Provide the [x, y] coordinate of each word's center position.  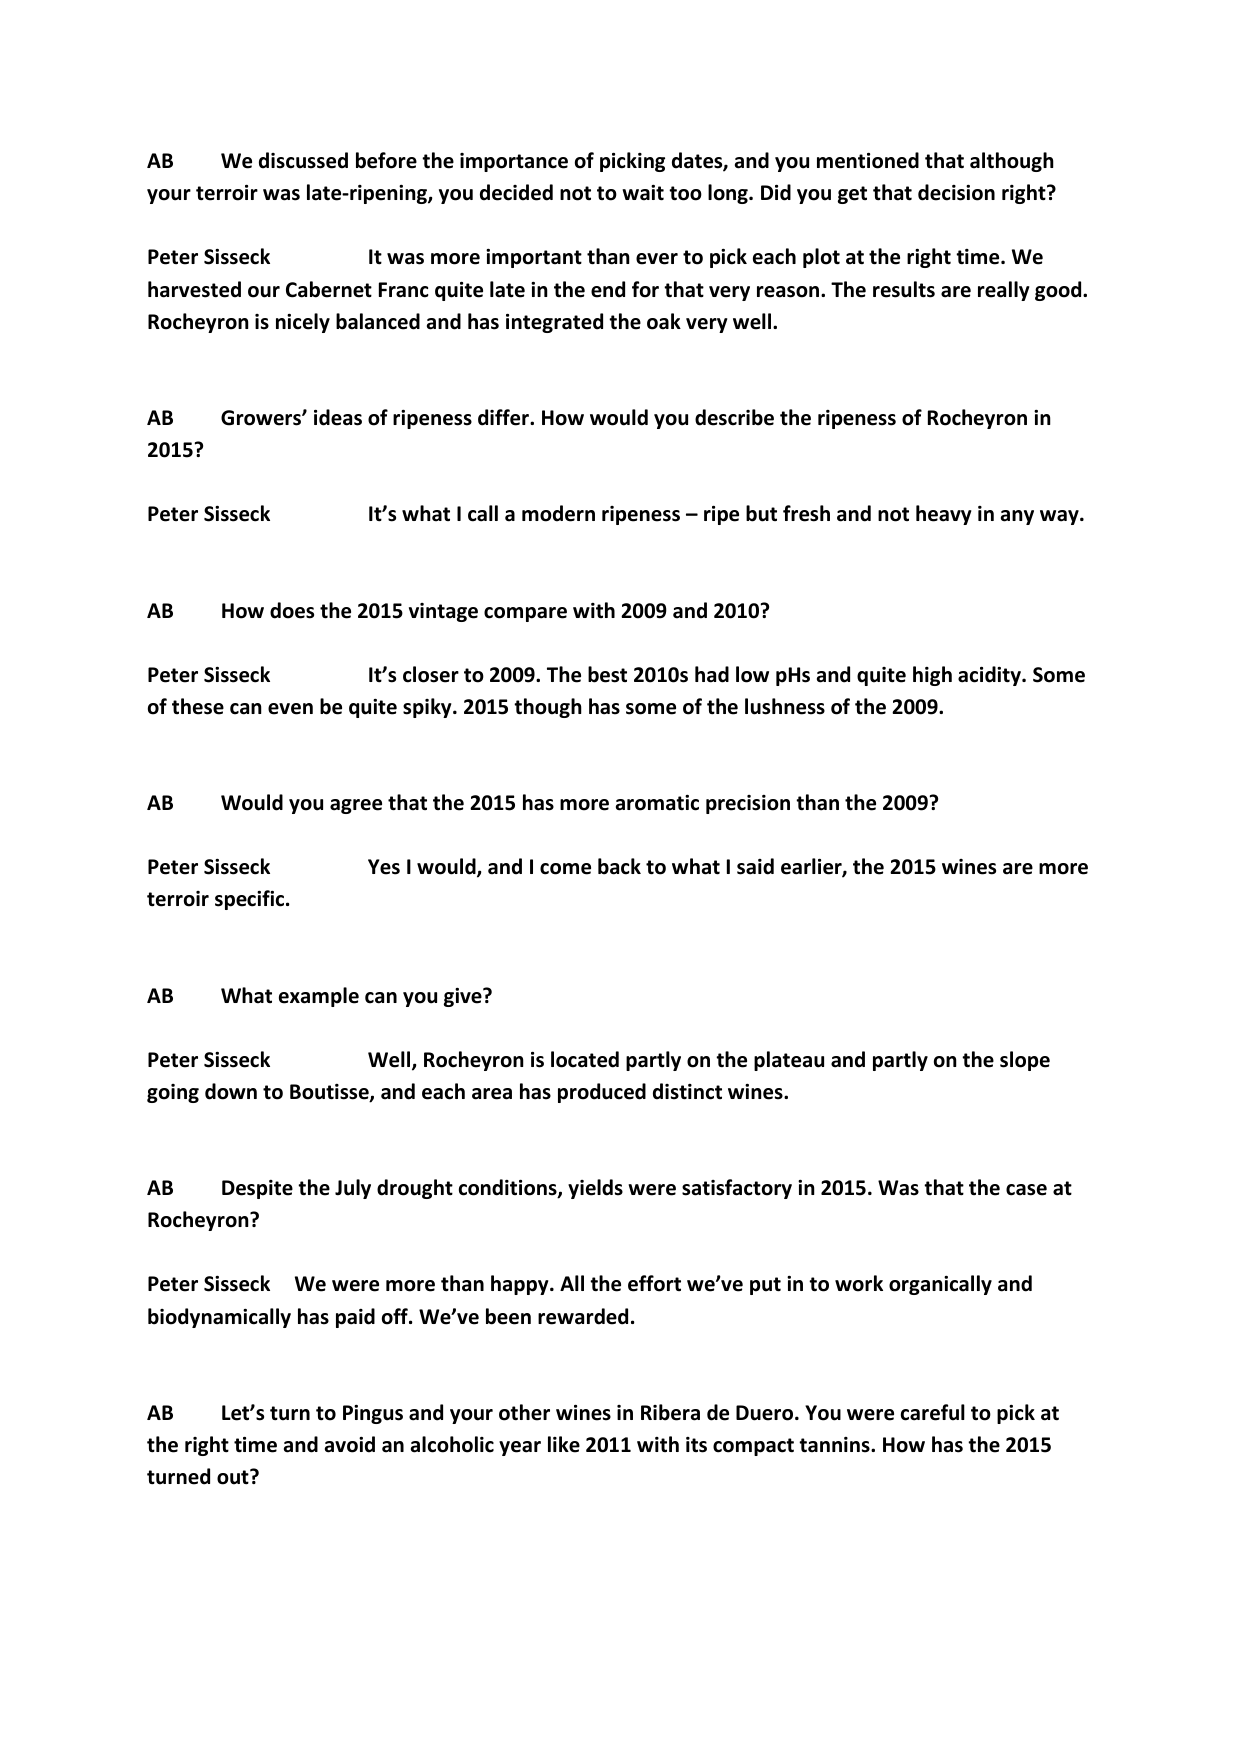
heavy [944, 515]
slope [1025, 1061]
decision [956, 192]
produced [602, 1093]
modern [558, 513]
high [932, 676]
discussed [303, 160]
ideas [338, 417]
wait [643, 193]
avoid [350, 1444]
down [231, 1091]
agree [356, 806]
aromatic [657, 803]
